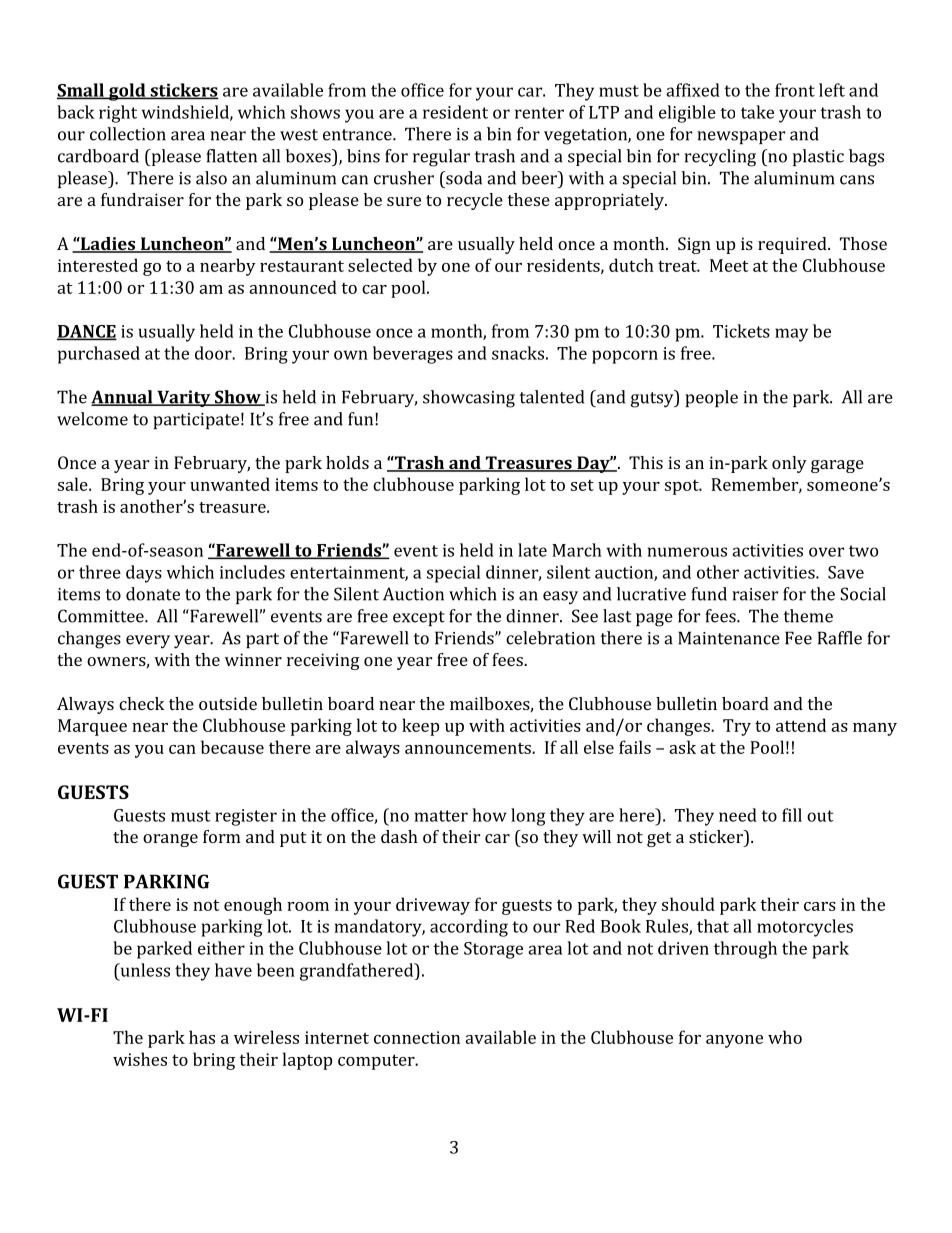 The image size is (952, 1233). What do you see at coordinates (792, 815) in the screenshot?
I see `fill` at bounding box center [792, 815].
